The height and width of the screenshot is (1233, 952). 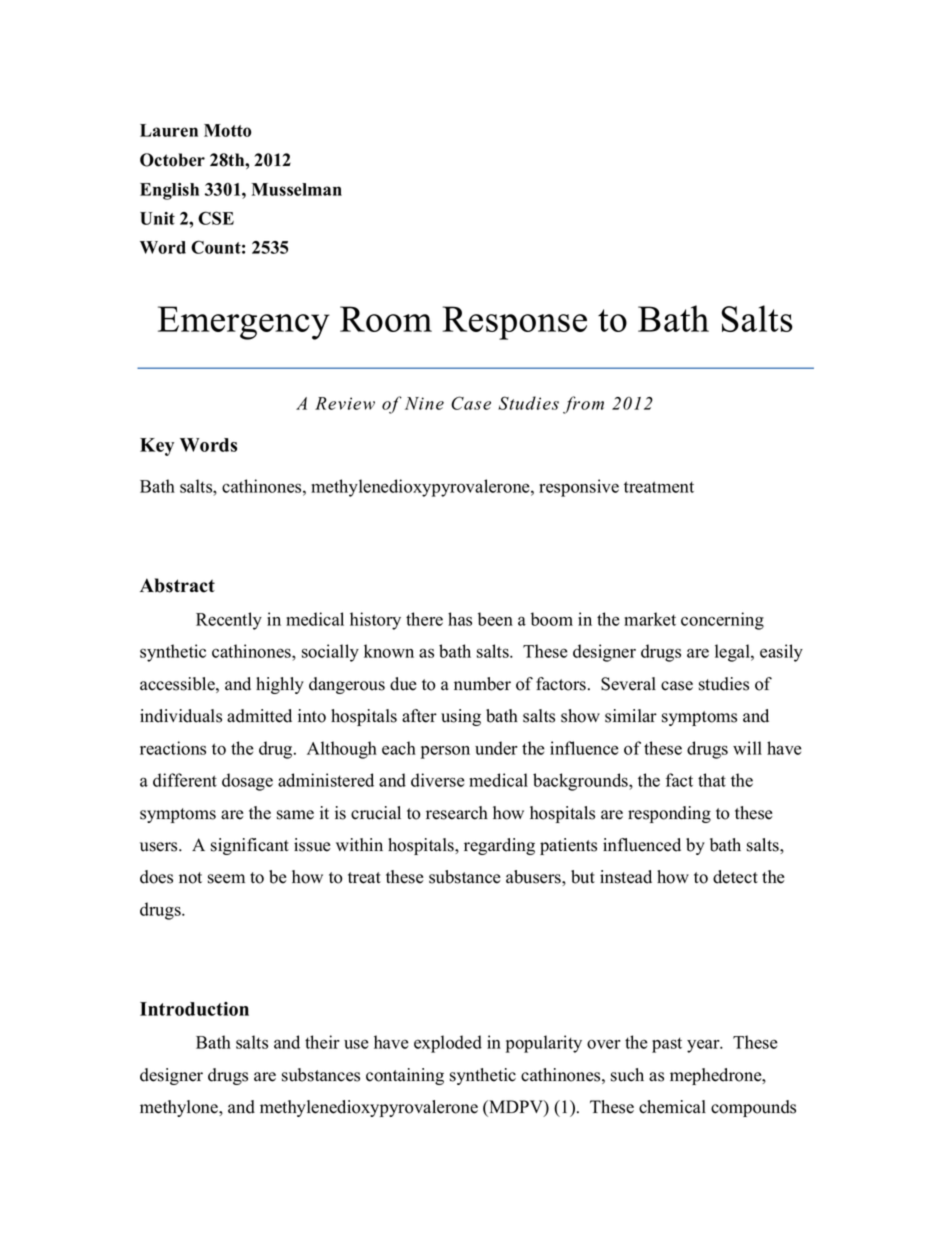 I want to click on Introduction, so click(x=194, y=1009).
